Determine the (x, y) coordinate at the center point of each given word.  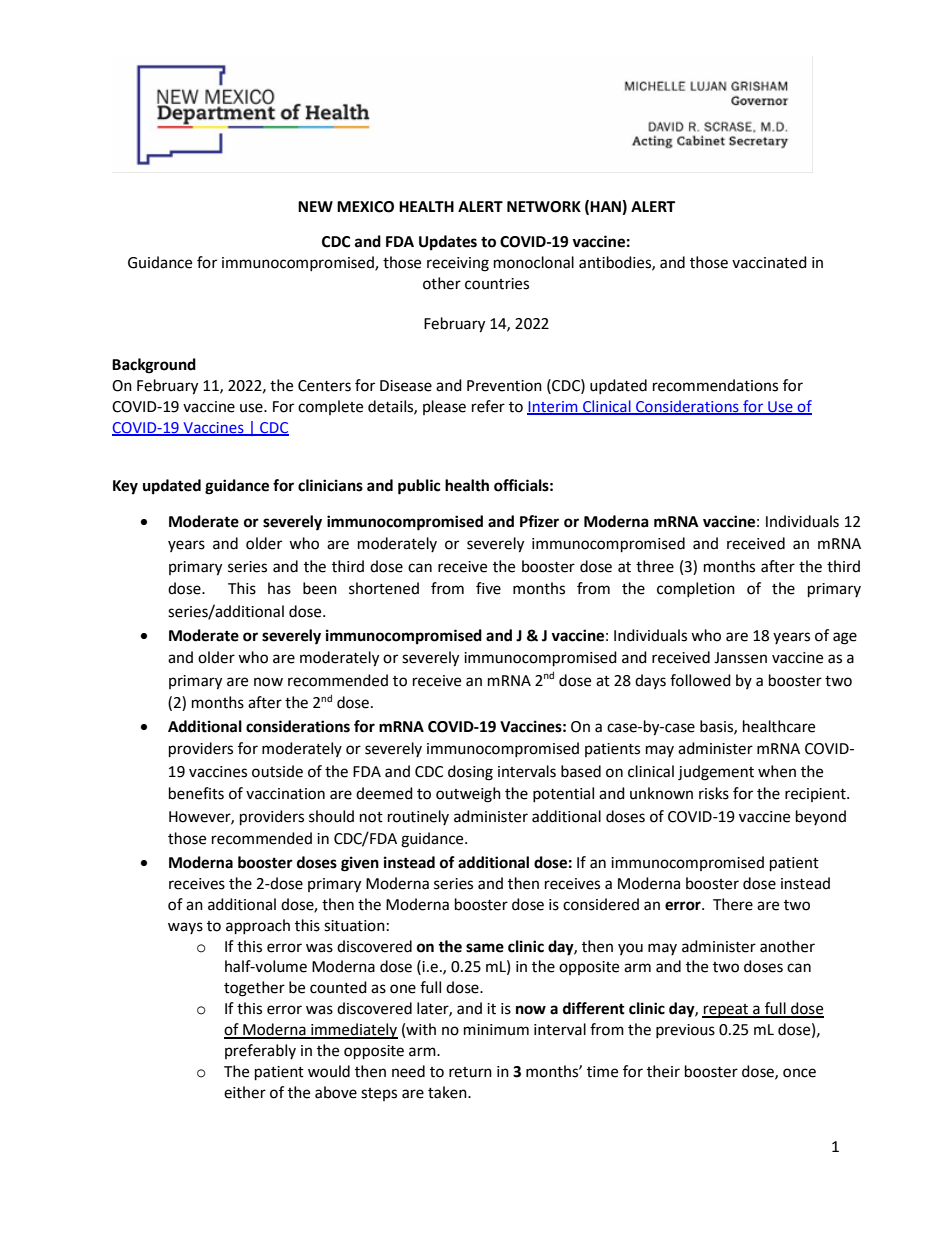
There (733, 904)
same (485, 948)
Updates (448, 243)
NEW (315, 206)
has (279, 588)
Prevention (504, 386)
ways (185, 928)
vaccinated (769, 262)
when (777, 771)
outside (277, 771)
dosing (470, 773)
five (488, 588)
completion (696, 589)
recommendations (715, 385)
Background (154, 366)
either (245, 1092)
